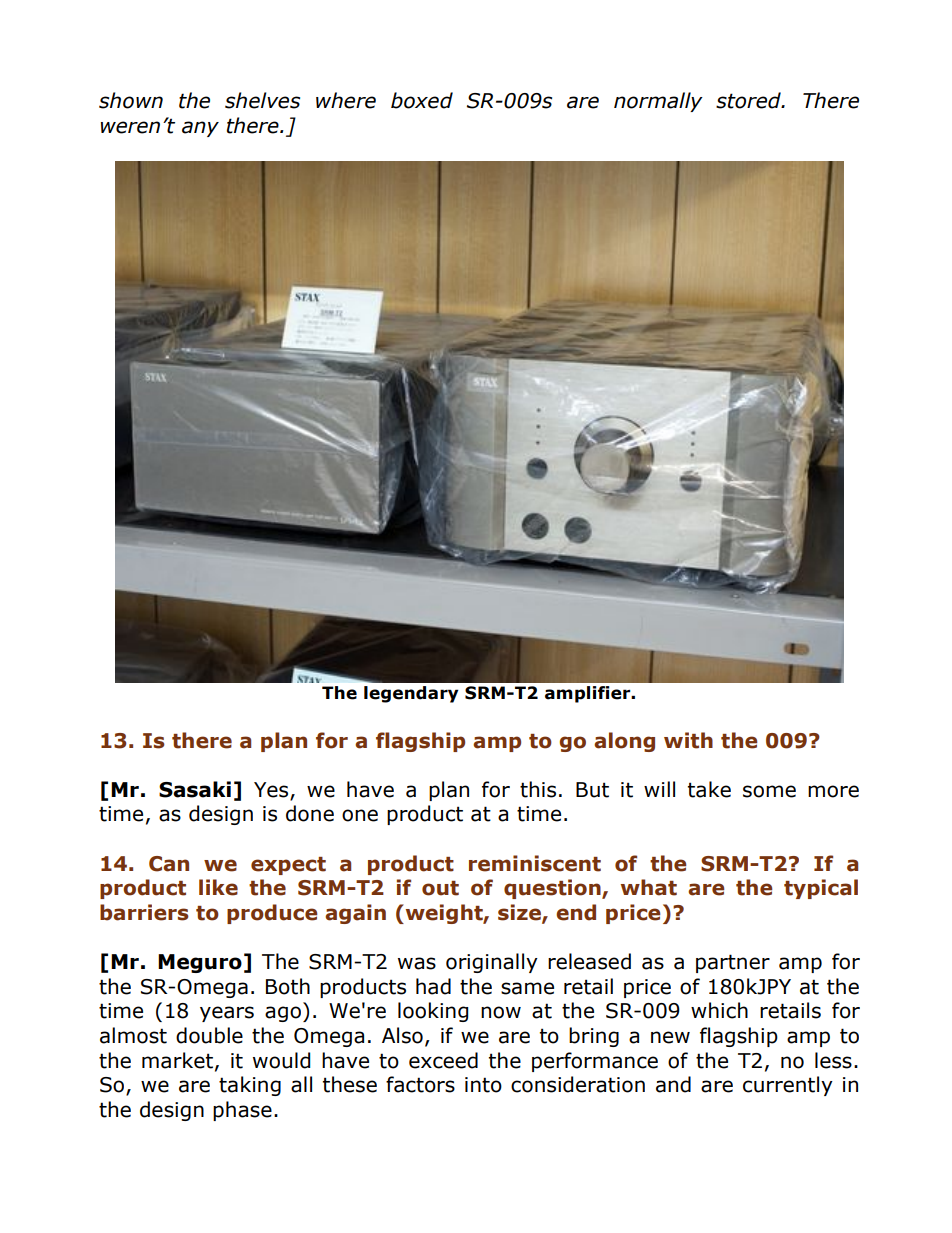 The height and width of the screenshot is (1233, 952). I want to click on boxed, so click(422, 100).
